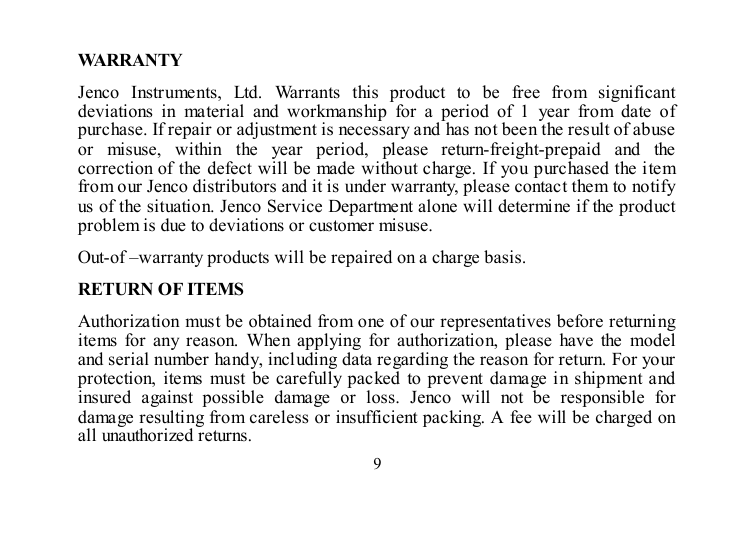  Describe the element at coordinates (377, 417) in the screenshot. I see `insufficient` at that location.
